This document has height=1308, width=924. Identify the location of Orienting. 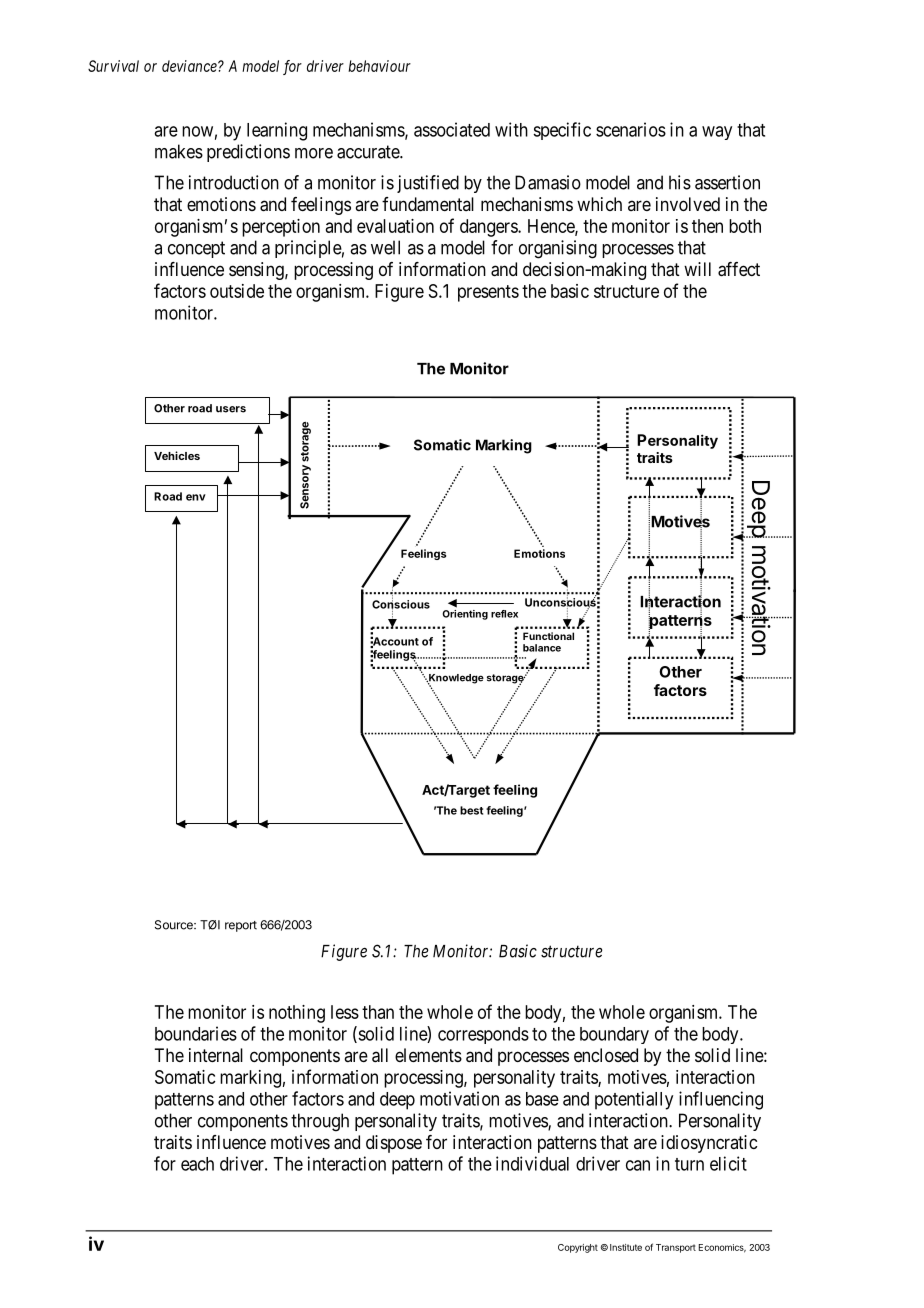
(465, 615).
